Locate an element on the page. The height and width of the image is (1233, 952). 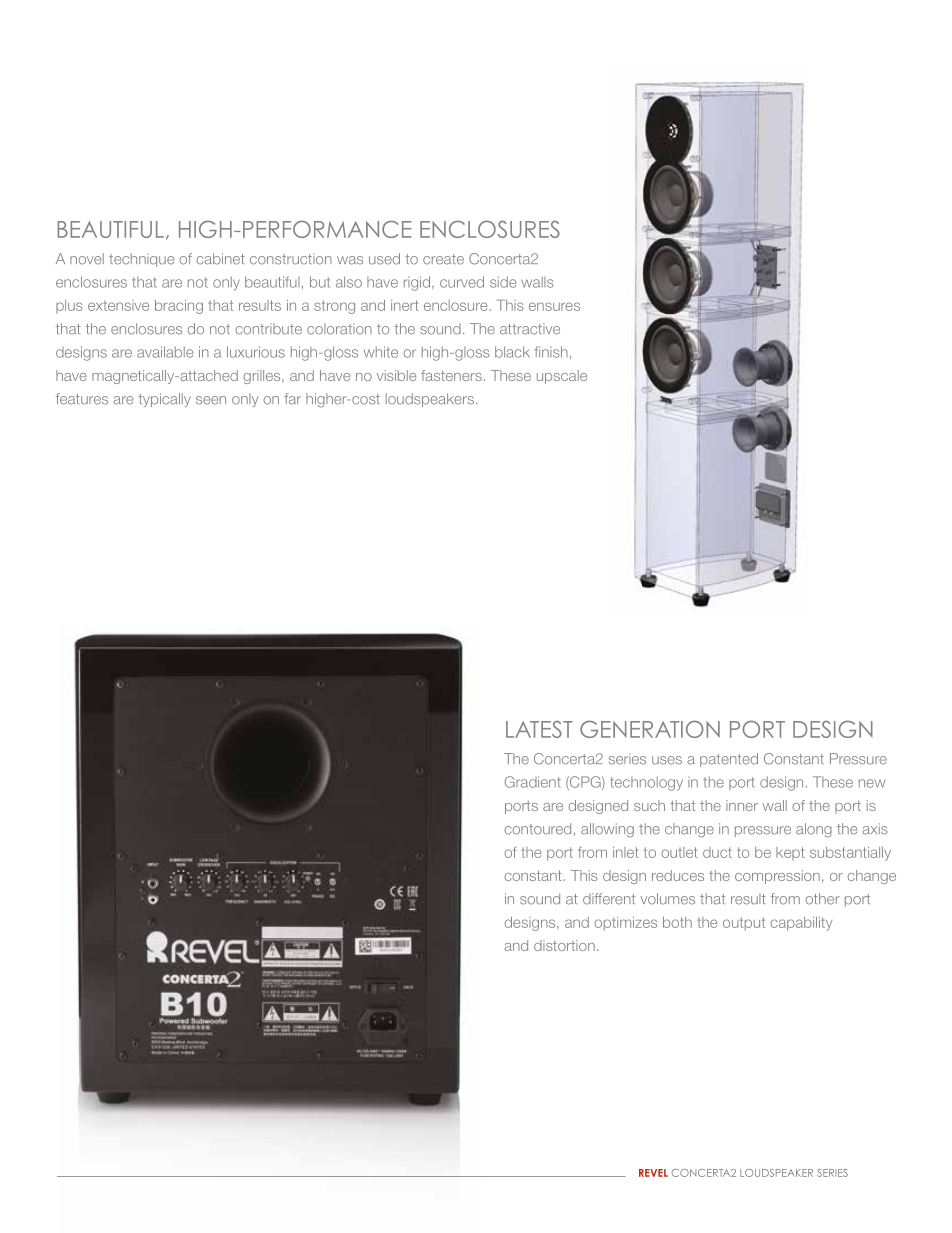
fasteners is located at coordinates (451, 375).
